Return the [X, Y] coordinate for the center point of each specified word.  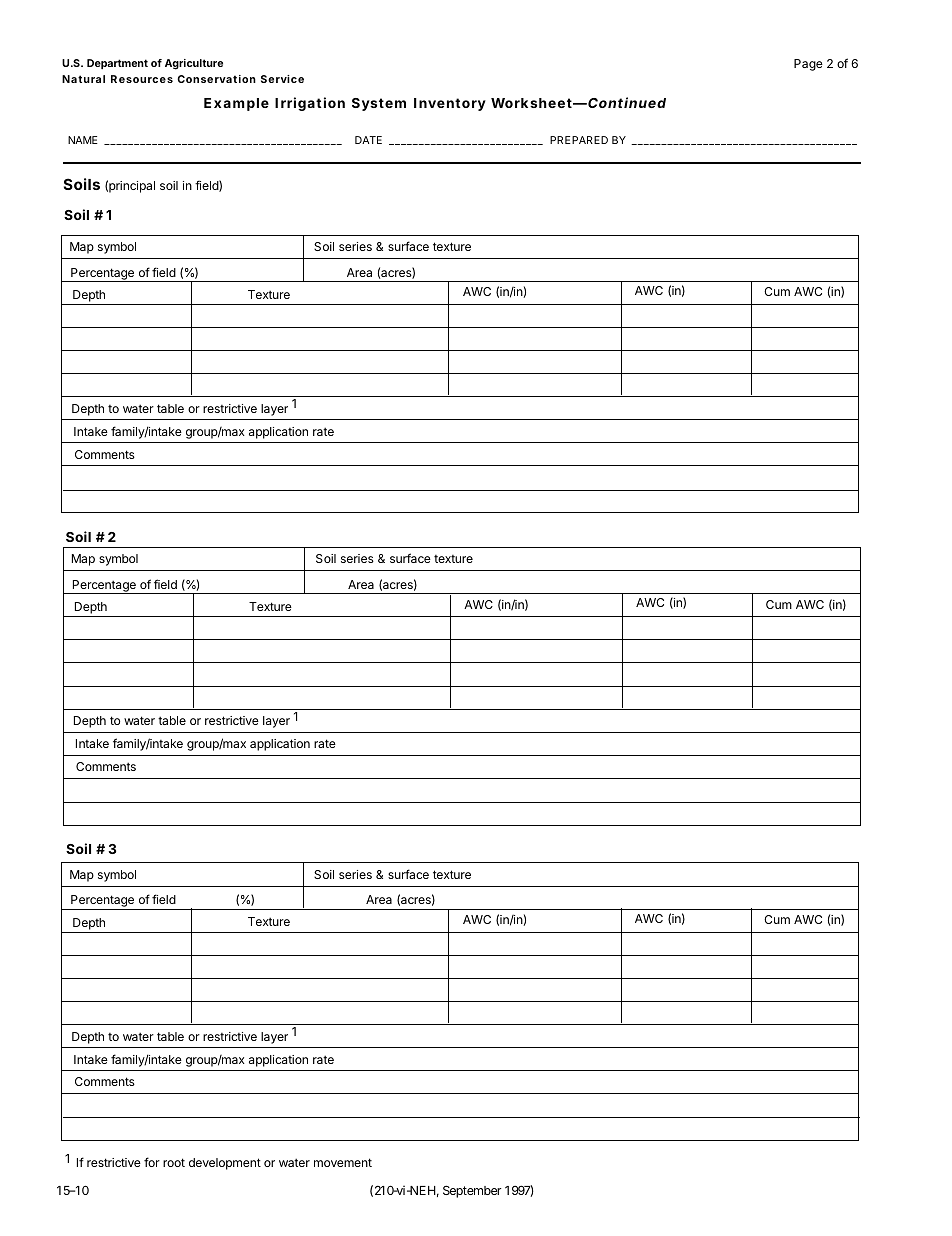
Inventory [450, 104]
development [225, 1164]
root [174, 1162]
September [472, 1191]
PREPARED [579, 140]
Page [808, 65]
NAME [83, 140]
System [379, 104]
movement [343, 1162]
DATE [368, 140]
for [152, 1162]
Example [236, 104]
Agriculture [194, 64]
